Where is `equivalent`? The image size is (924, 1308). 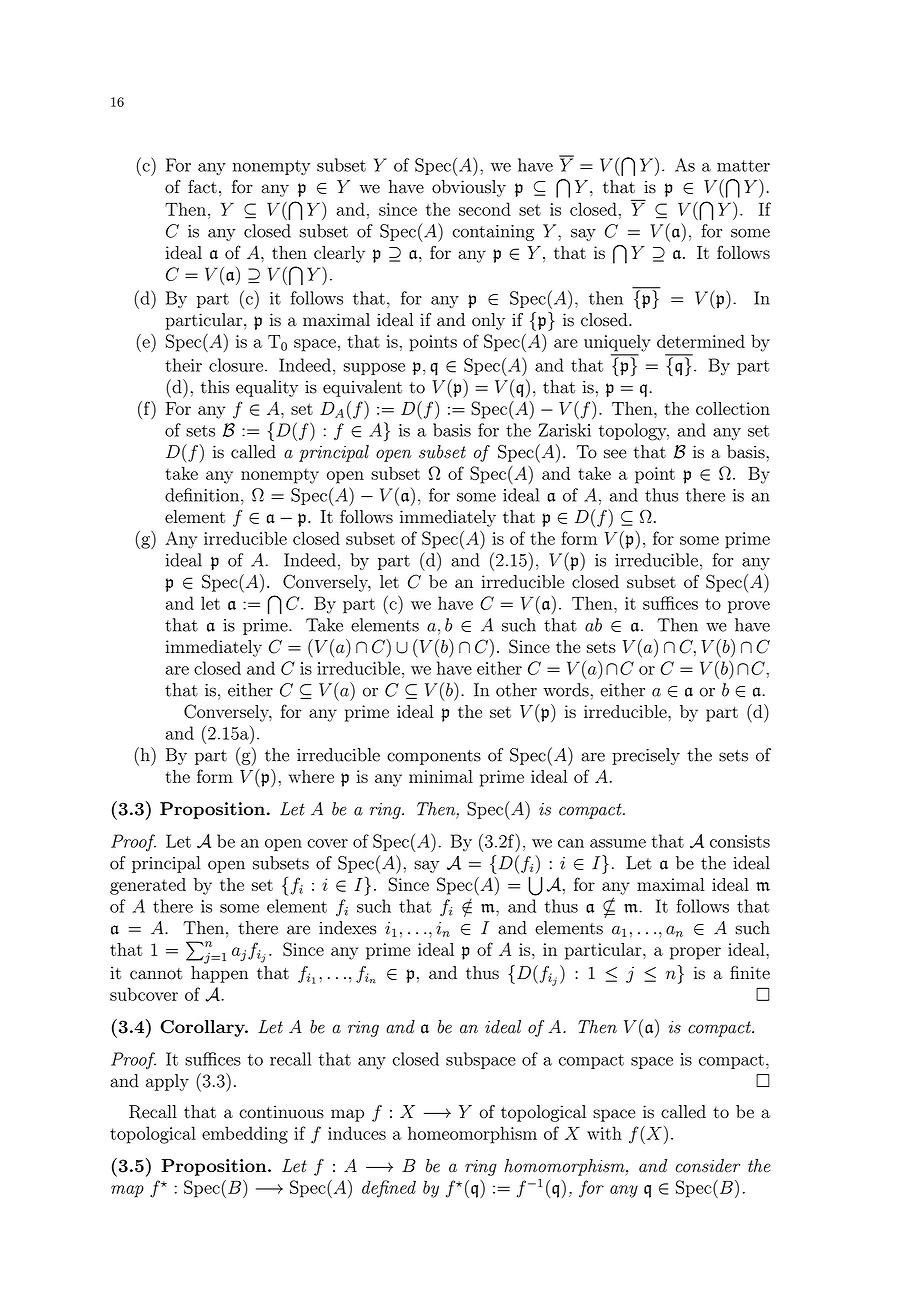
equivalent is located at coordinates (362, 388).
